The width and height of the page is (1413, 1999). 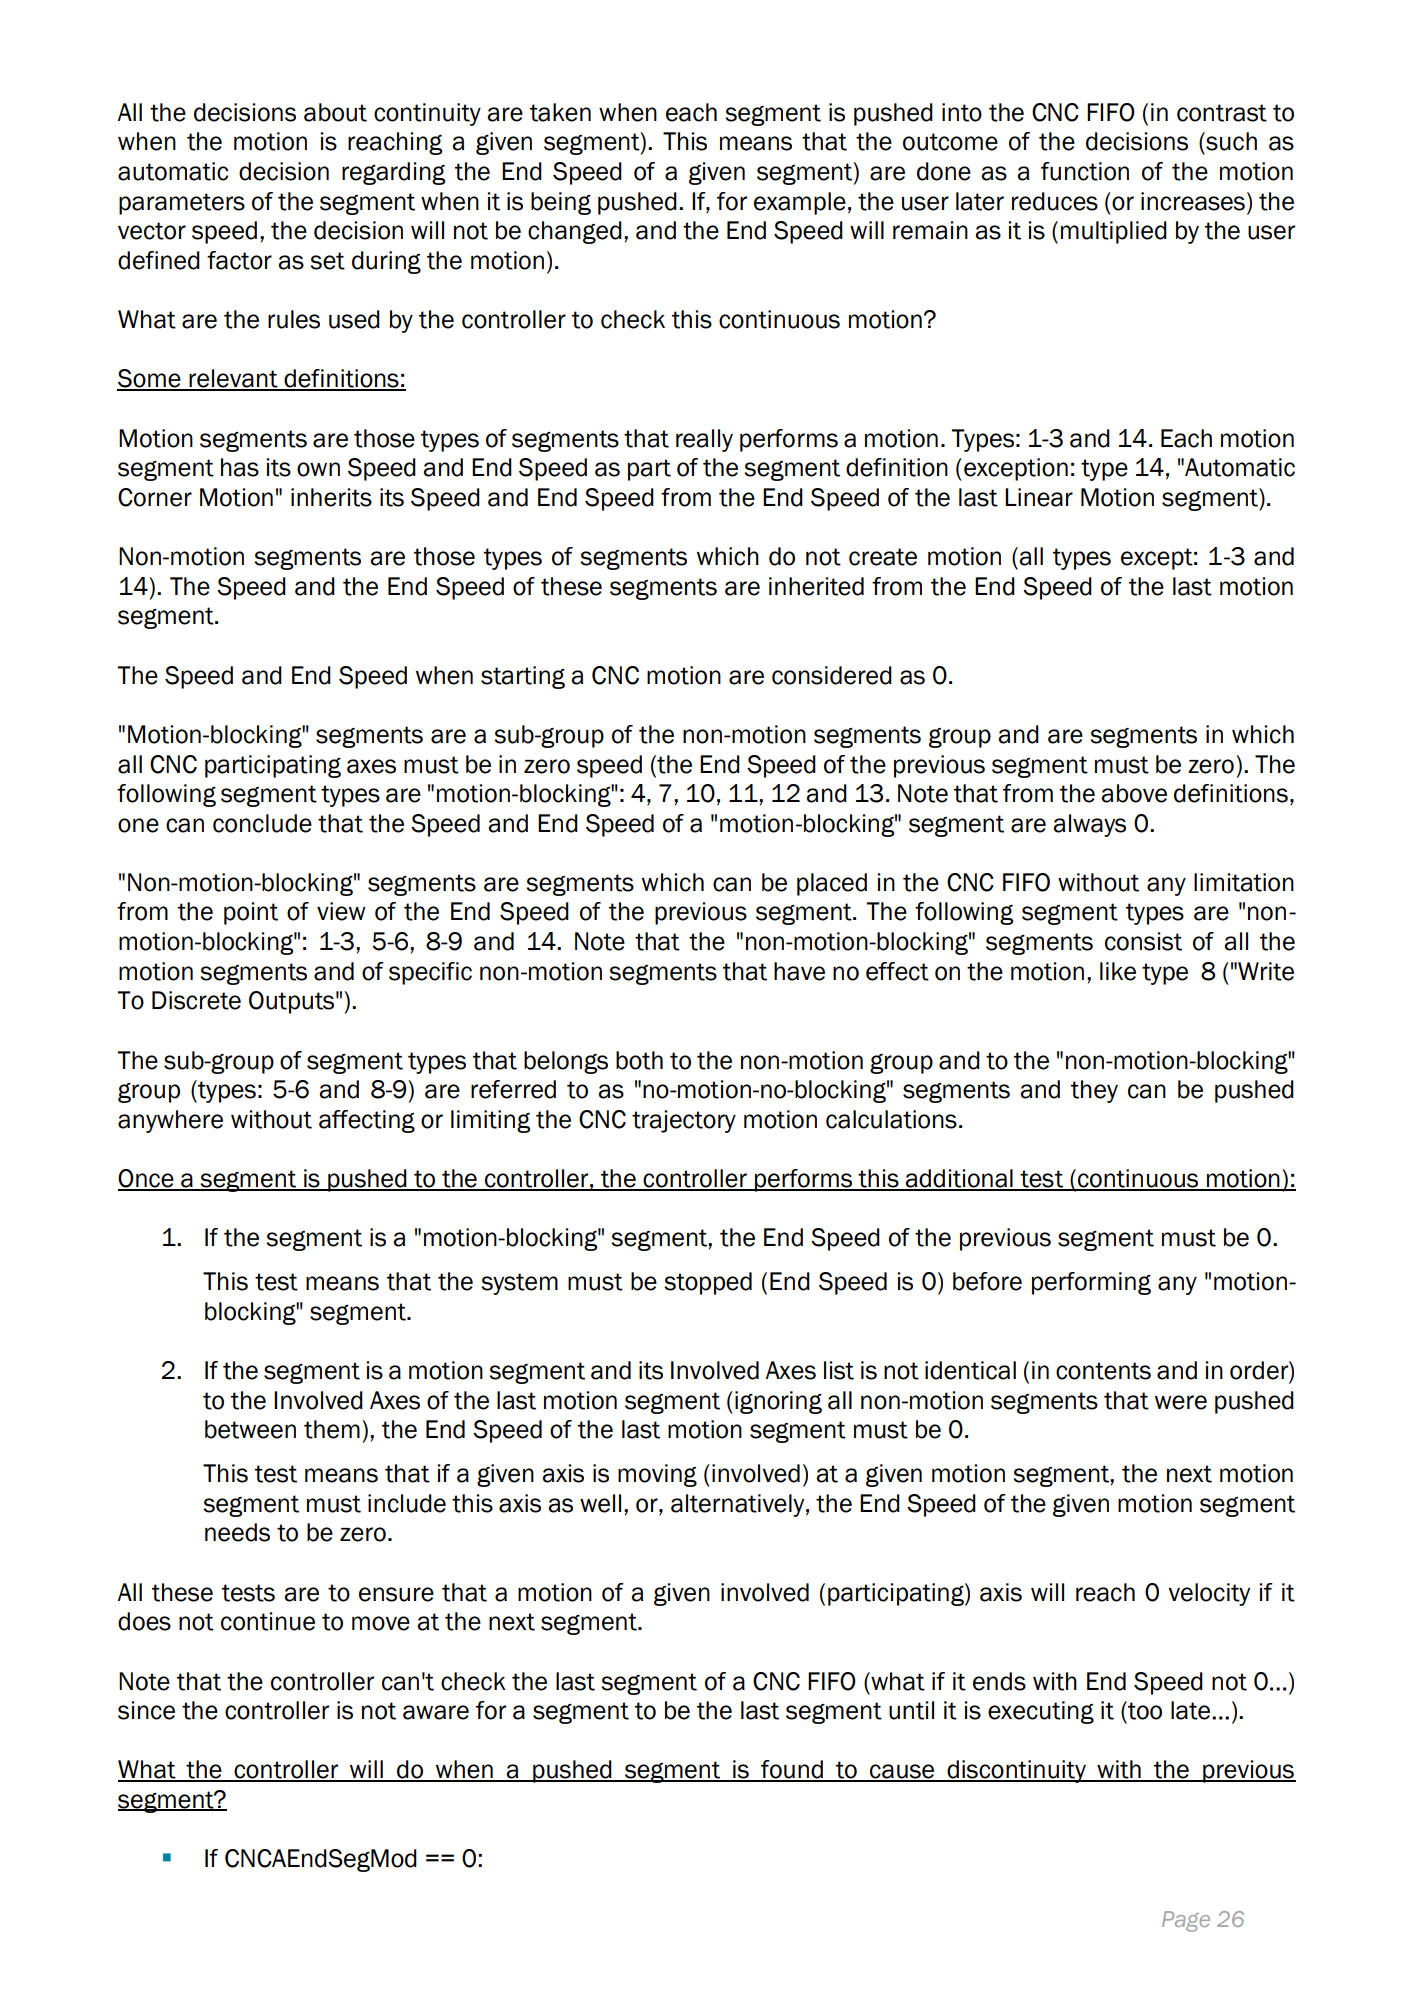 I want to click on performing, so click(x=1091, y=1283).
